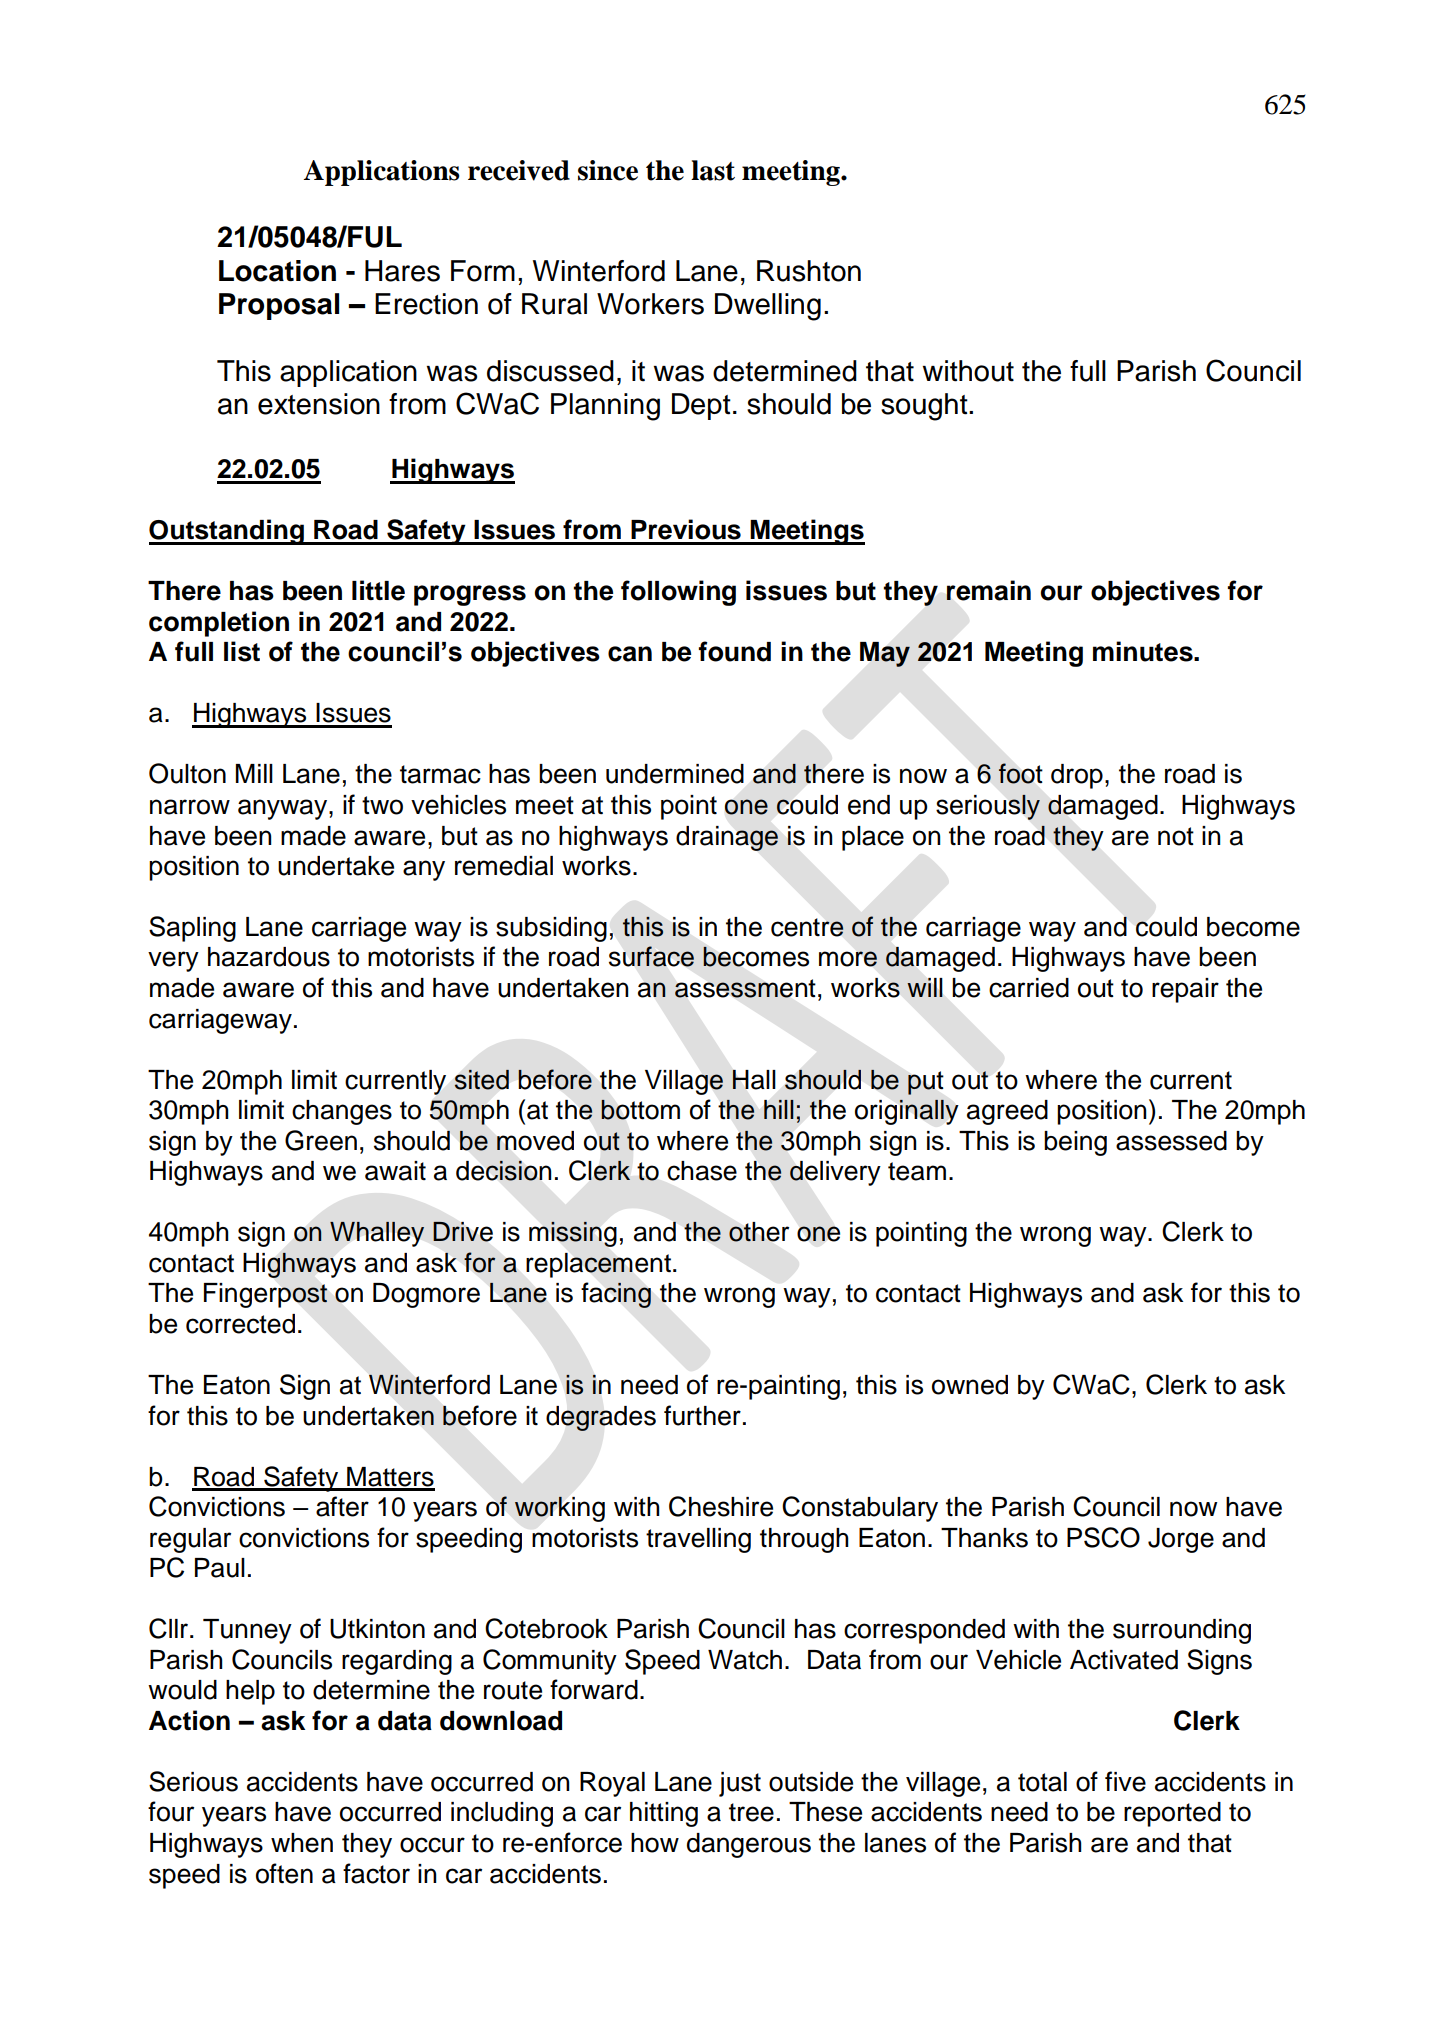 Image resolution: width=1437 pixels, height=2032 pixels. What do you see at coordinates (254, 773) in the screenshot?
I see `Mill` at bounding box center [254, 773].
